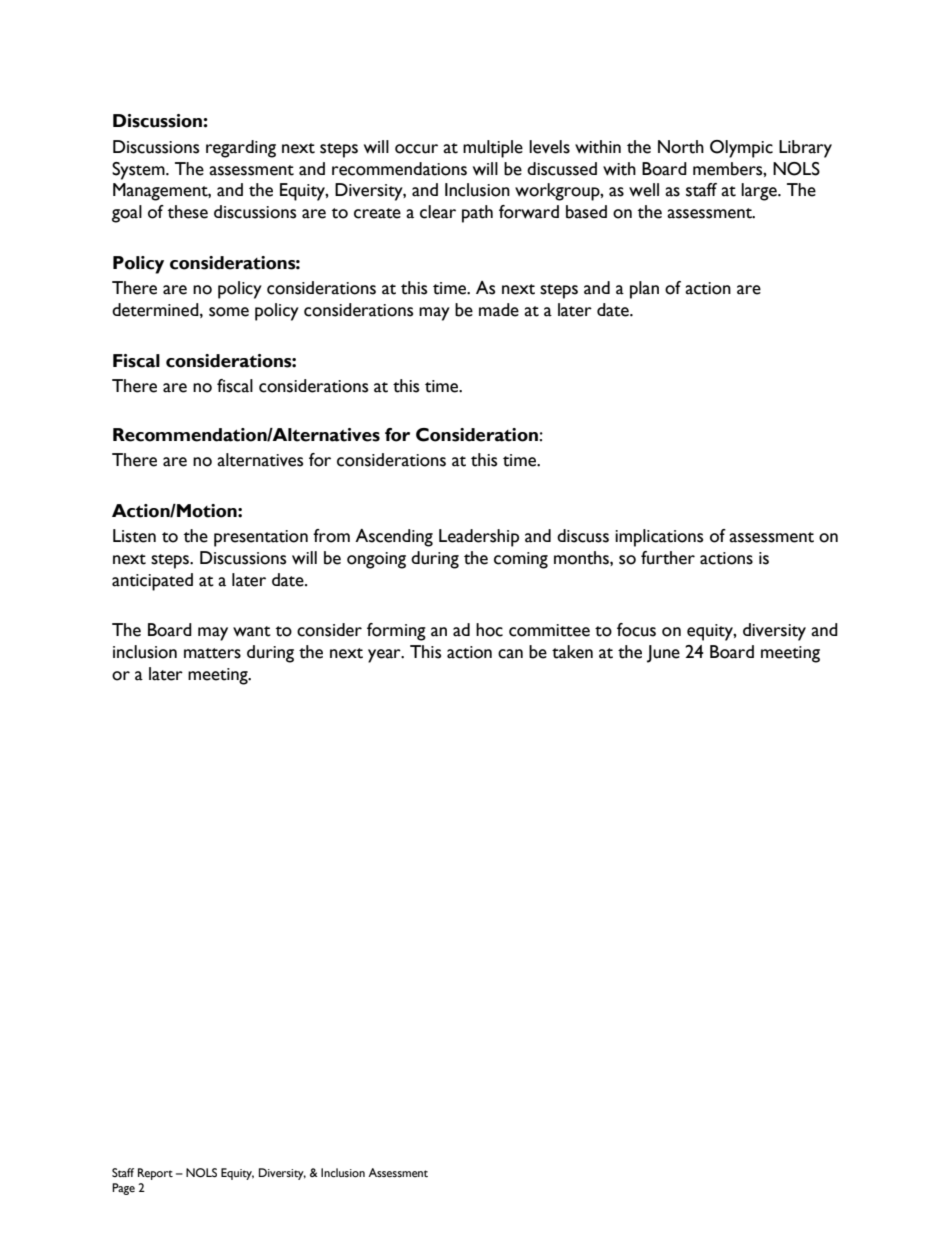  I want to click on can, so click(510, 654).
